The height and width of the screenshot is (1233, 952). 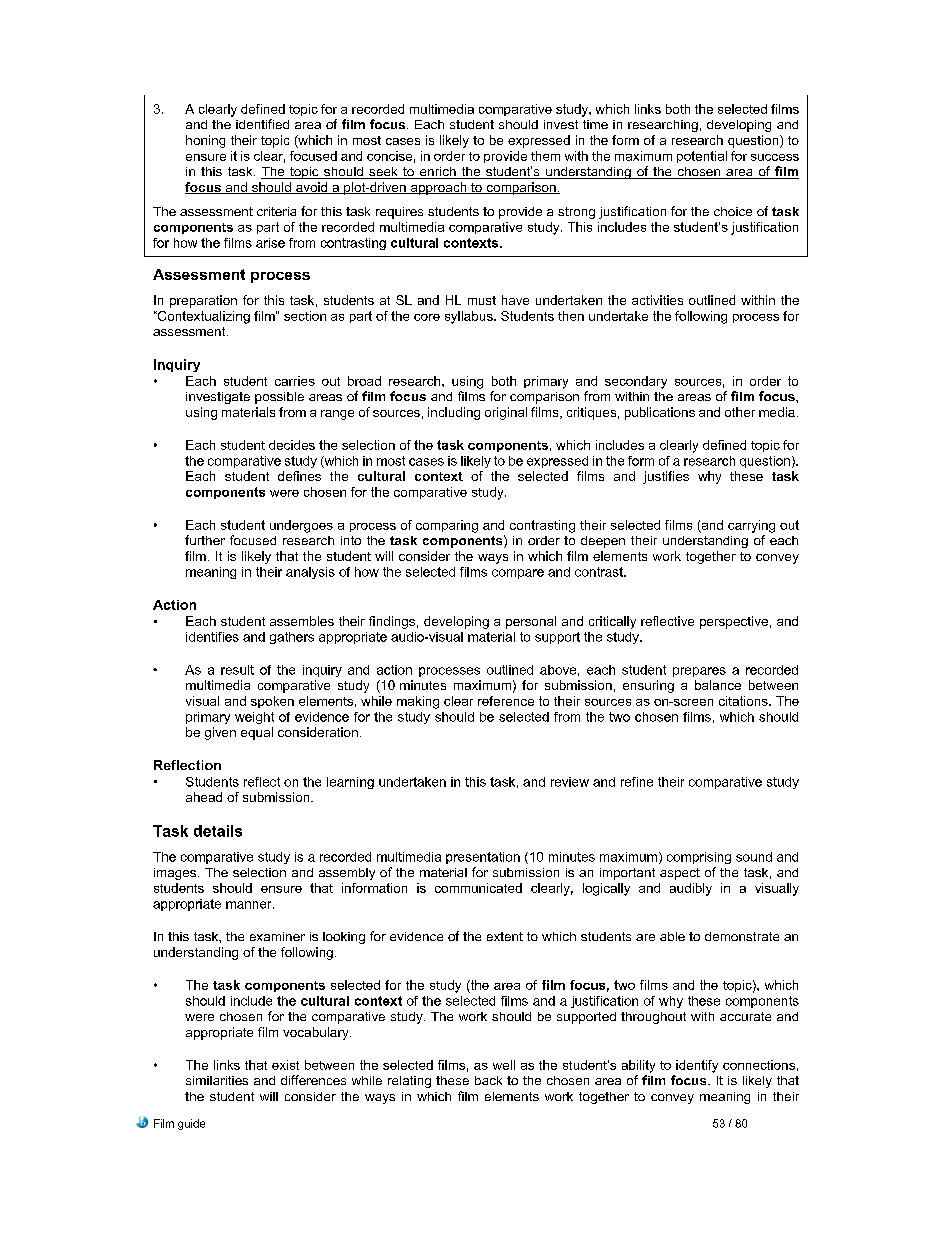 What do you see at coordinates (438, 173) in the screenshot?
I see `enrich` at bounding box center [438, 173].
